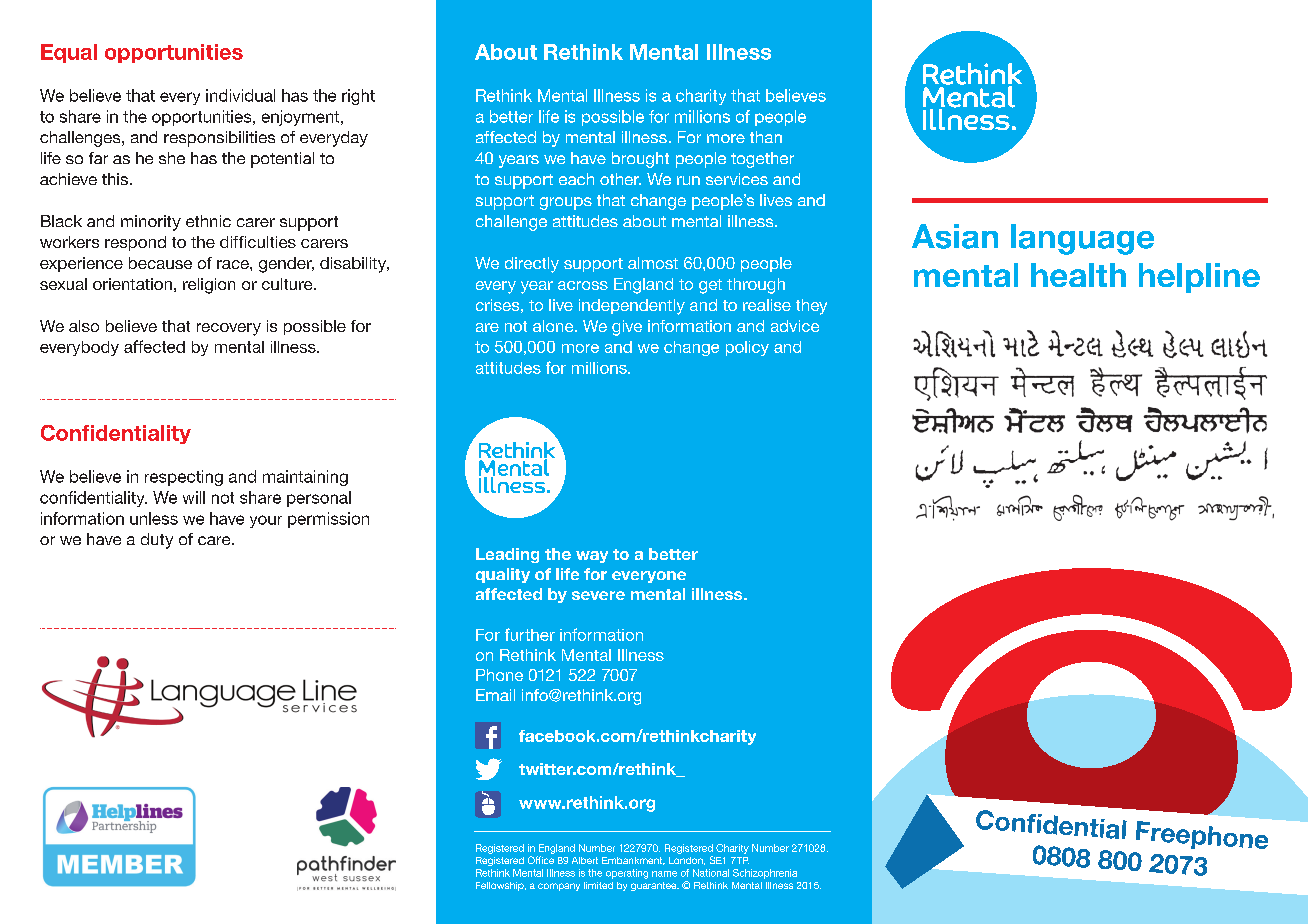  I want to click on Fellowship, so click(501, 886).
